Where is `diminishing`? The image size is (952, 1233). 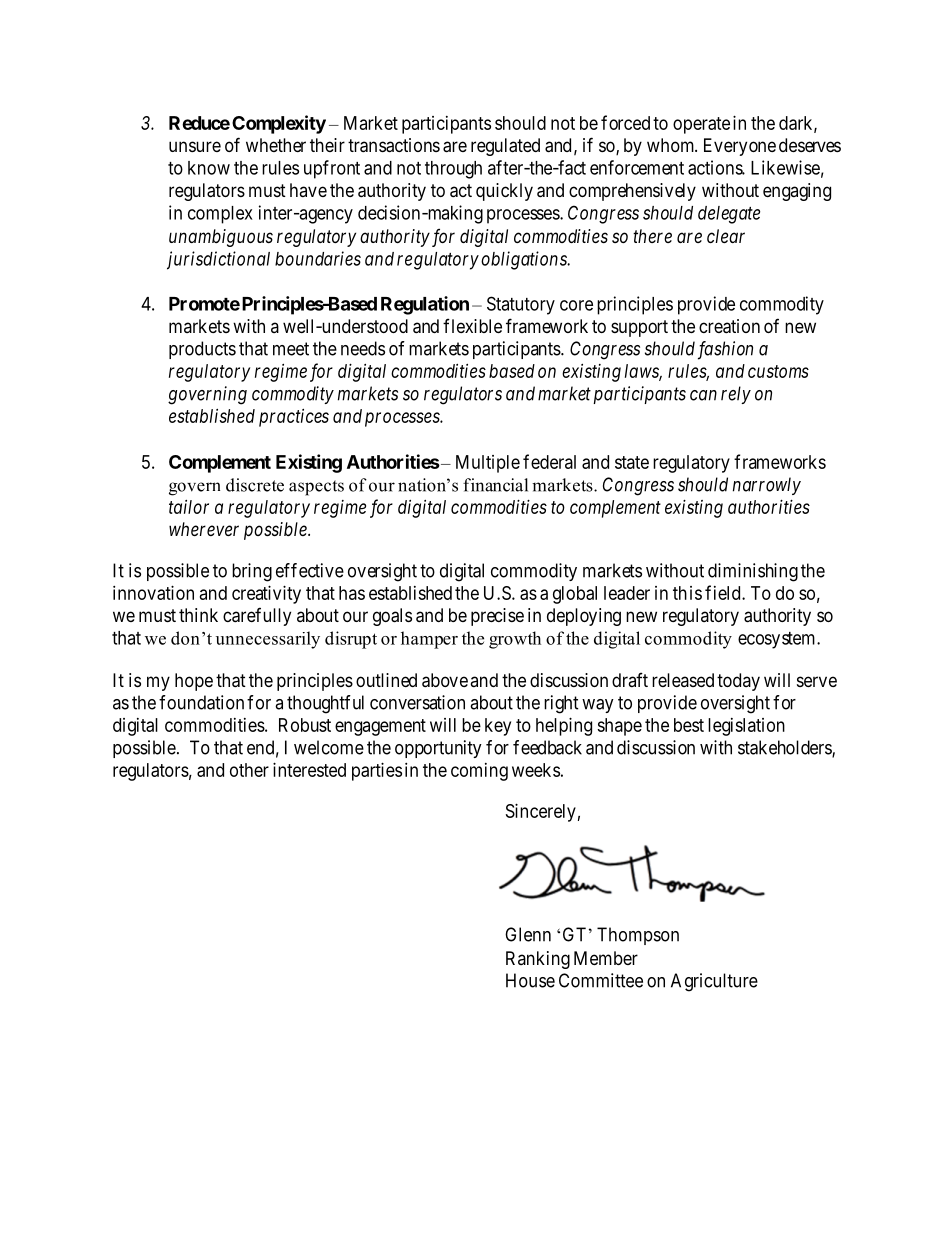 diminishing is located at coordinates (753, 572).
